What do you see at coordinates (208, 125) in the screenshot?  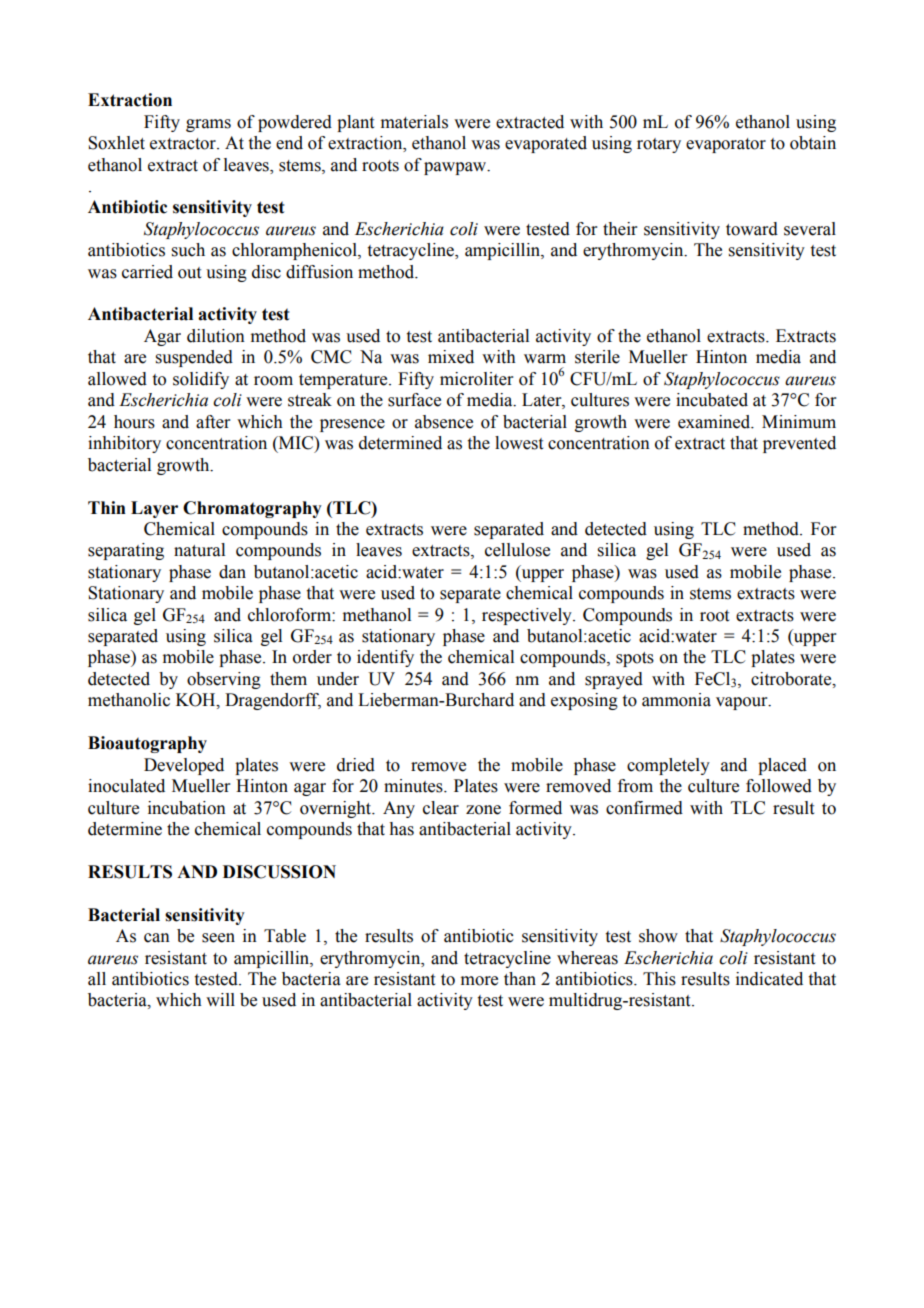 I see `grams` at bounding box center [208, 125].
